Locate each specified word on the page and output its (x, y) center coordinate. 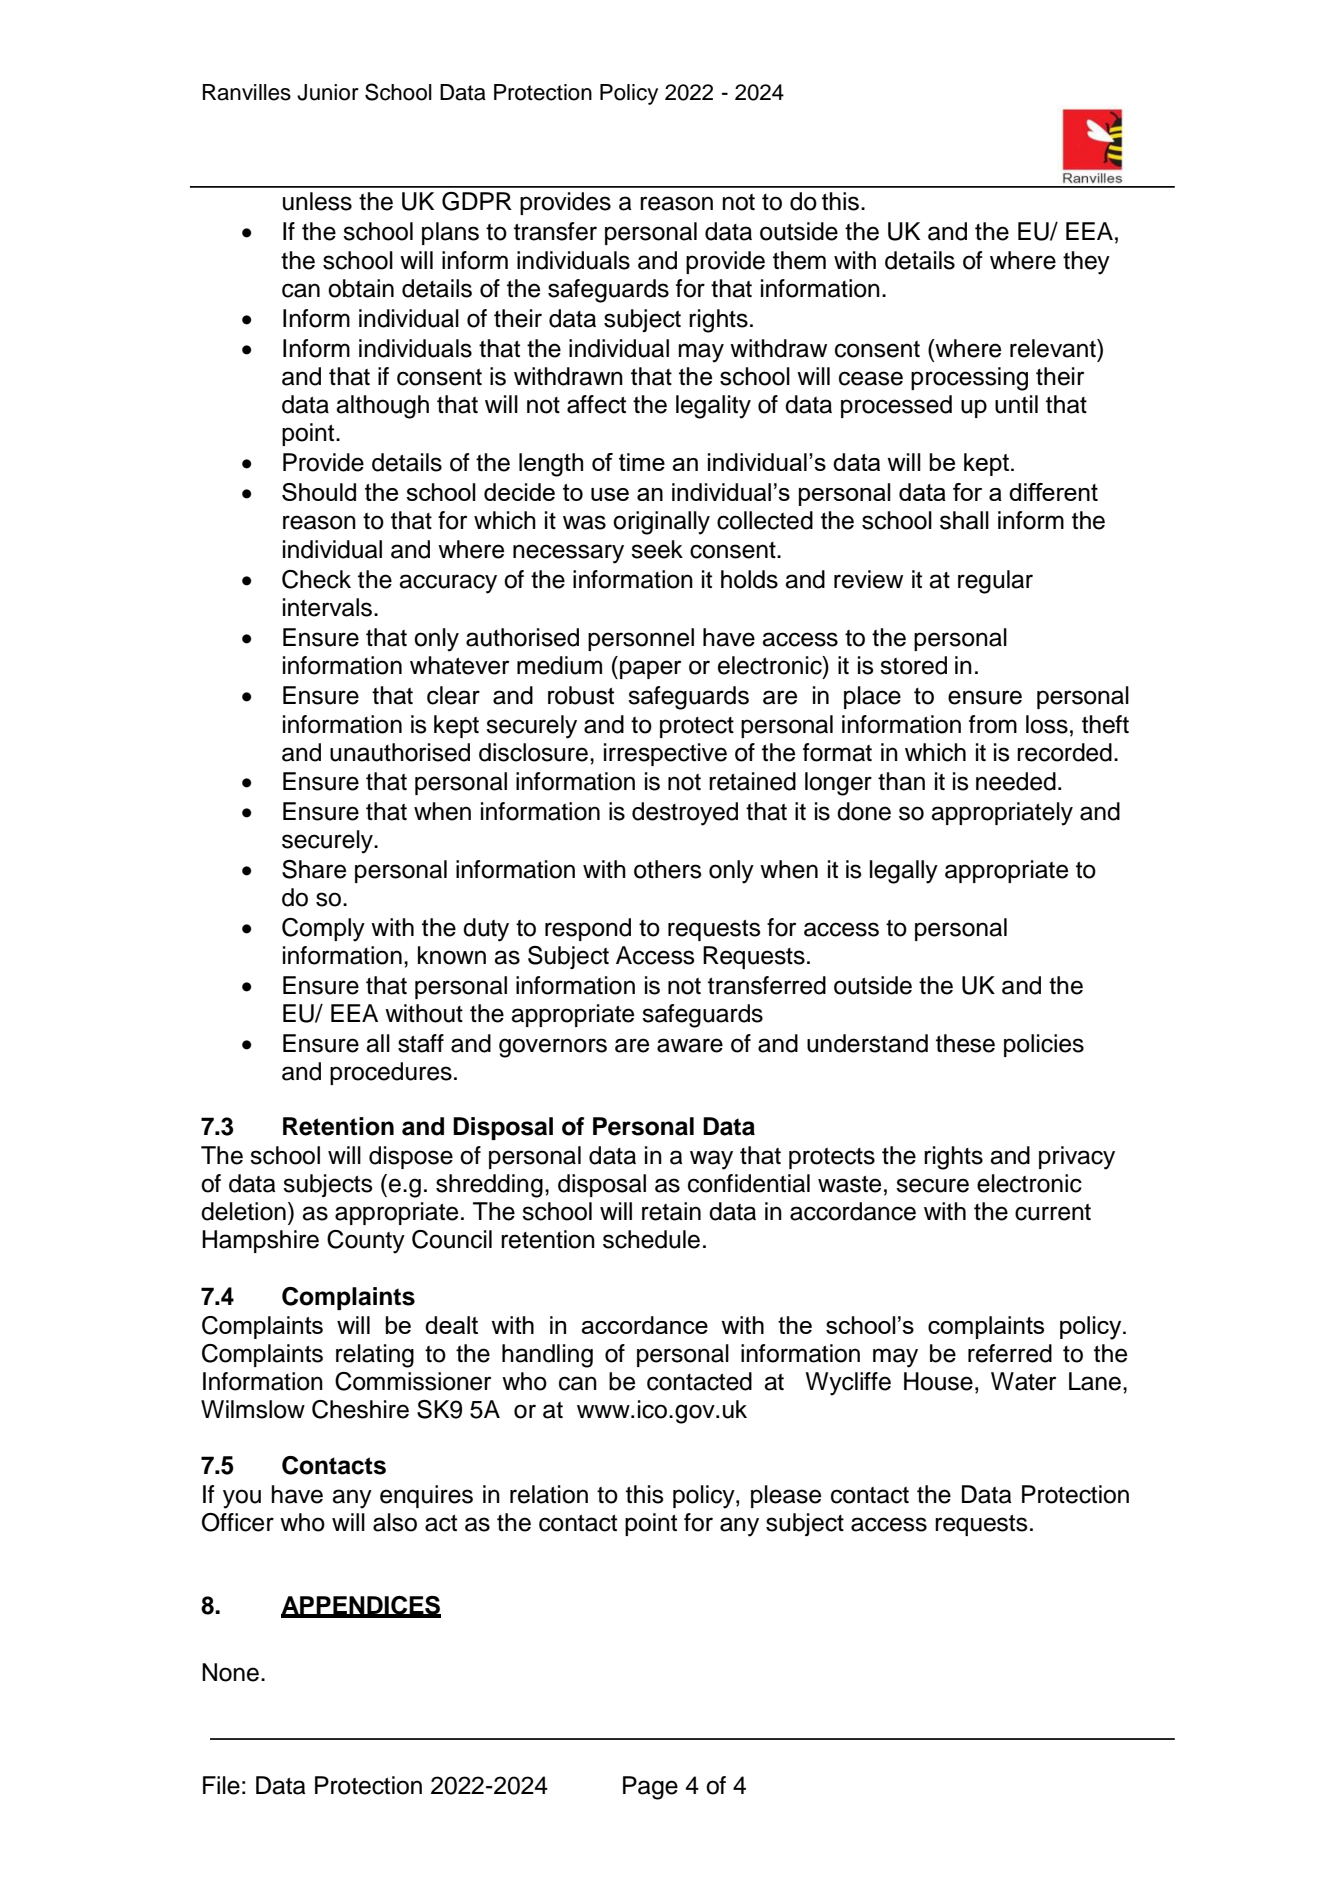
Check (316, 579)
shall (964, 520)
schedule (651, 1239)
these (965, 1043)
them (799, 260)
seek (657, 549)
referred (1010, 1353)
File (221, 1785)
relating (375, 1356)
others (668, 869)
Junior (328, 92)
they (1086, 263)
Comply (323, 930)
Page (650, 1788)
